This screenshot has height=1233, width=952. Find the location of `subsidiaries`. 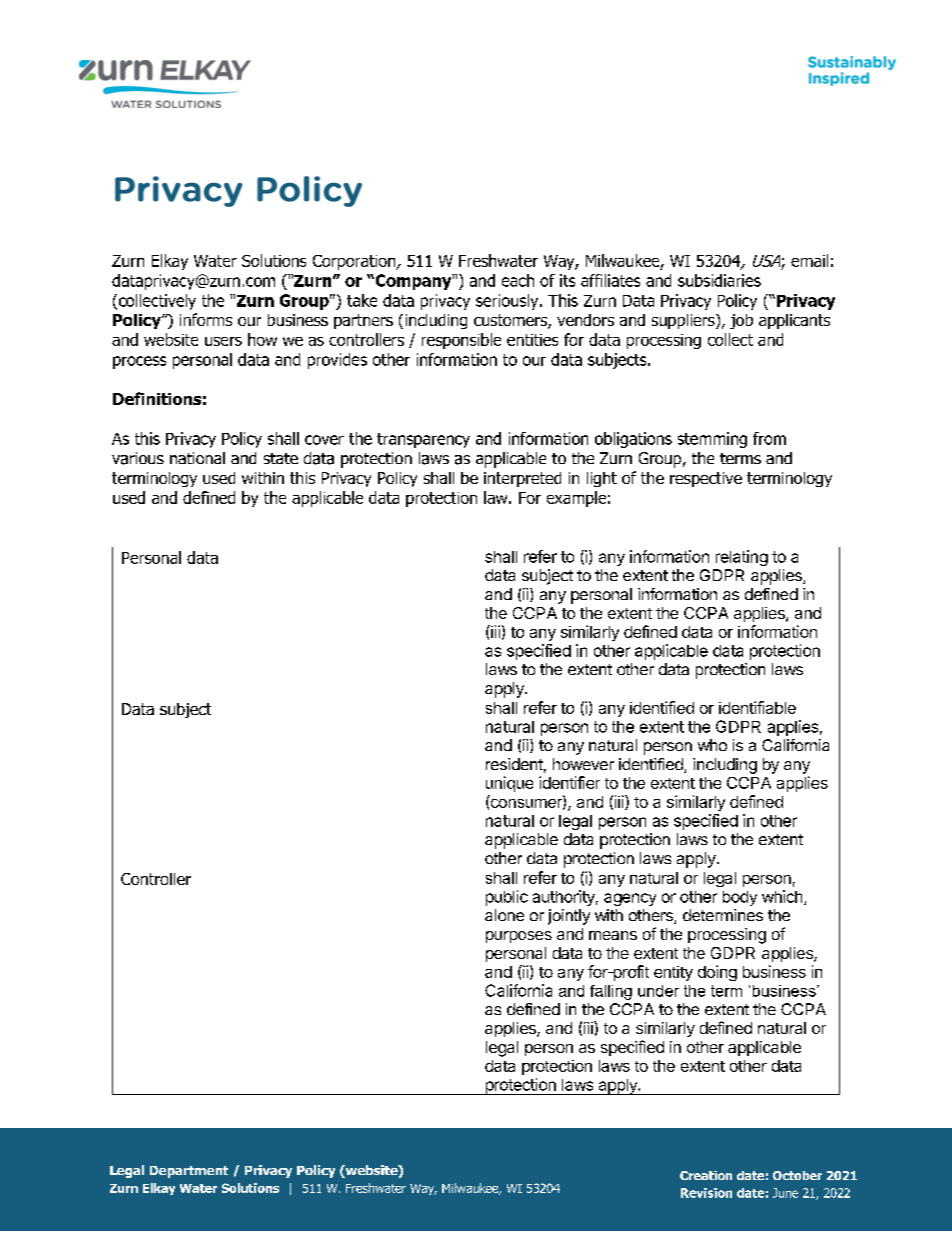

subsidiaries is located at coordinates (719, 280).
